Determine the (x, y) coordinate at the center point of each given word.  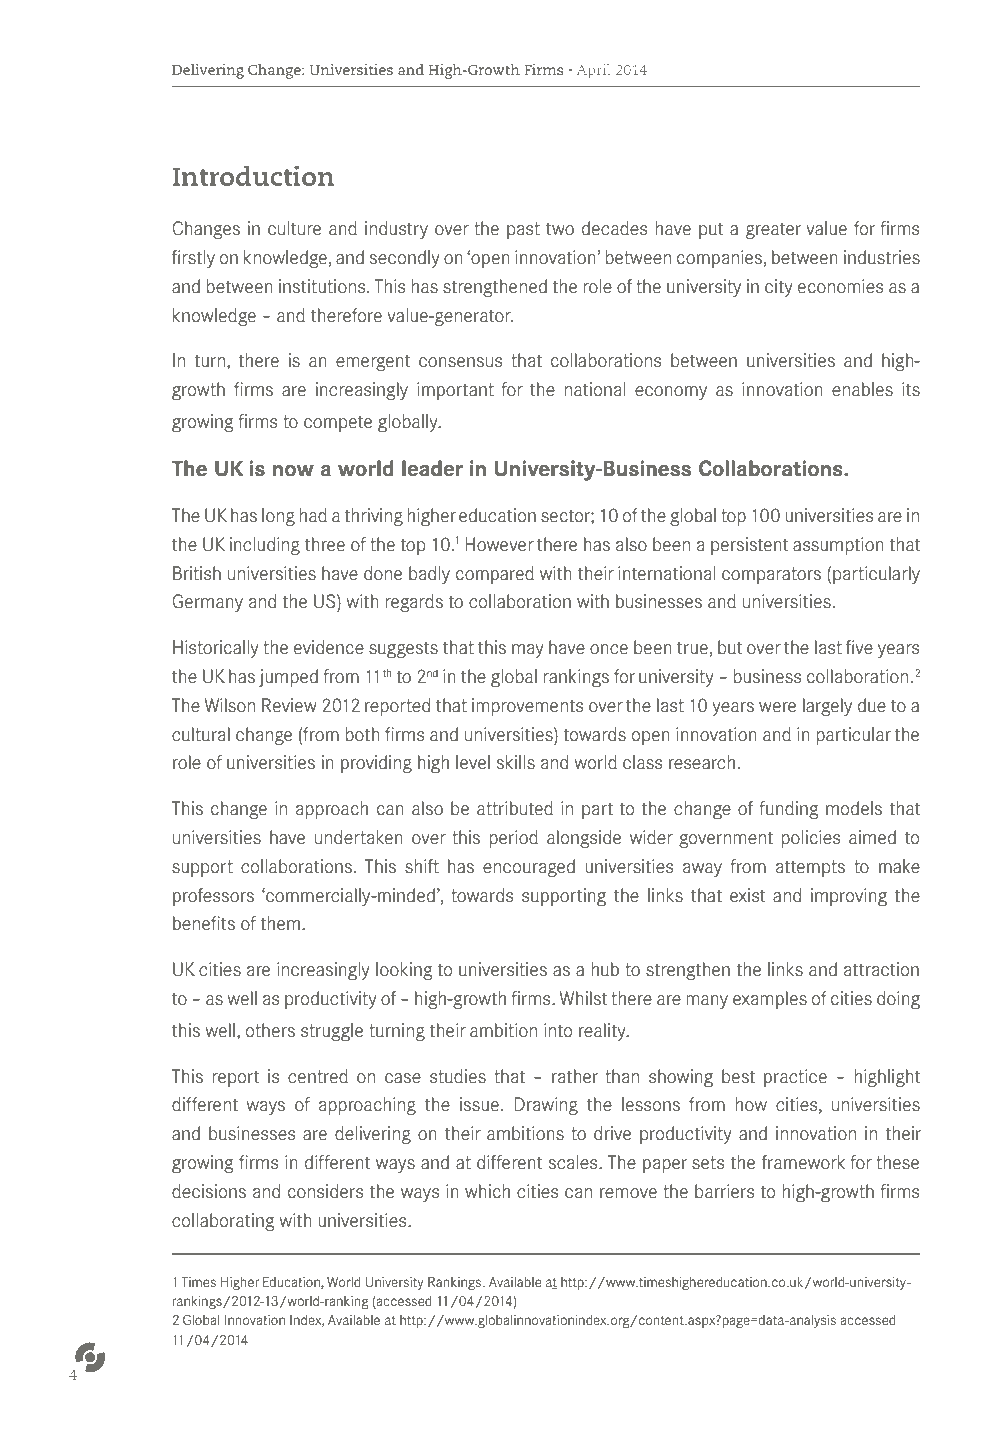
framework (803, 1162)
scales (574, 1162)
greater (773, 230)
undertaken (359, 837)
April (593, 71)
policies (810, 839)
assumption (838, 546)
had (313, 515)
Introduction (253, 175)
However (499, 544)
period (513, 839)
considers (325, 1191)
